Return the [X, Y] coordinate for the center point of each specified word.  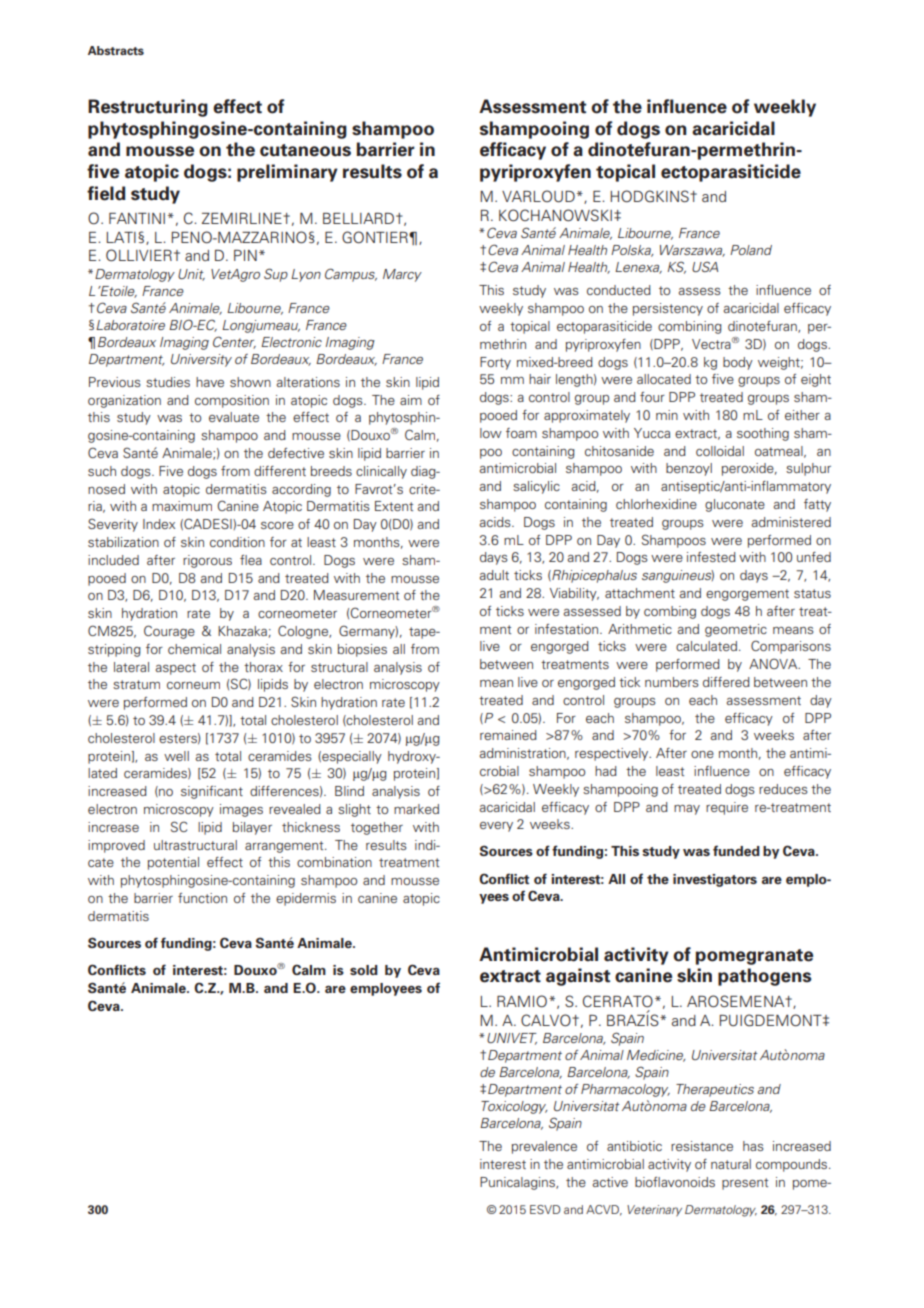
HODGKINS [650, 196]
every [496, 827]
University [201, 360]
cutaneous [305, 150]
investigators [715, 880]
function [202, 898]
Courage [169, 632]
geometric [736, 630]
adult [494, 575]
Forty [495, 363]
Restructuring [148, 108]
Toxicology [514, 1107]
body [738, 363]
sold [364, 970]
